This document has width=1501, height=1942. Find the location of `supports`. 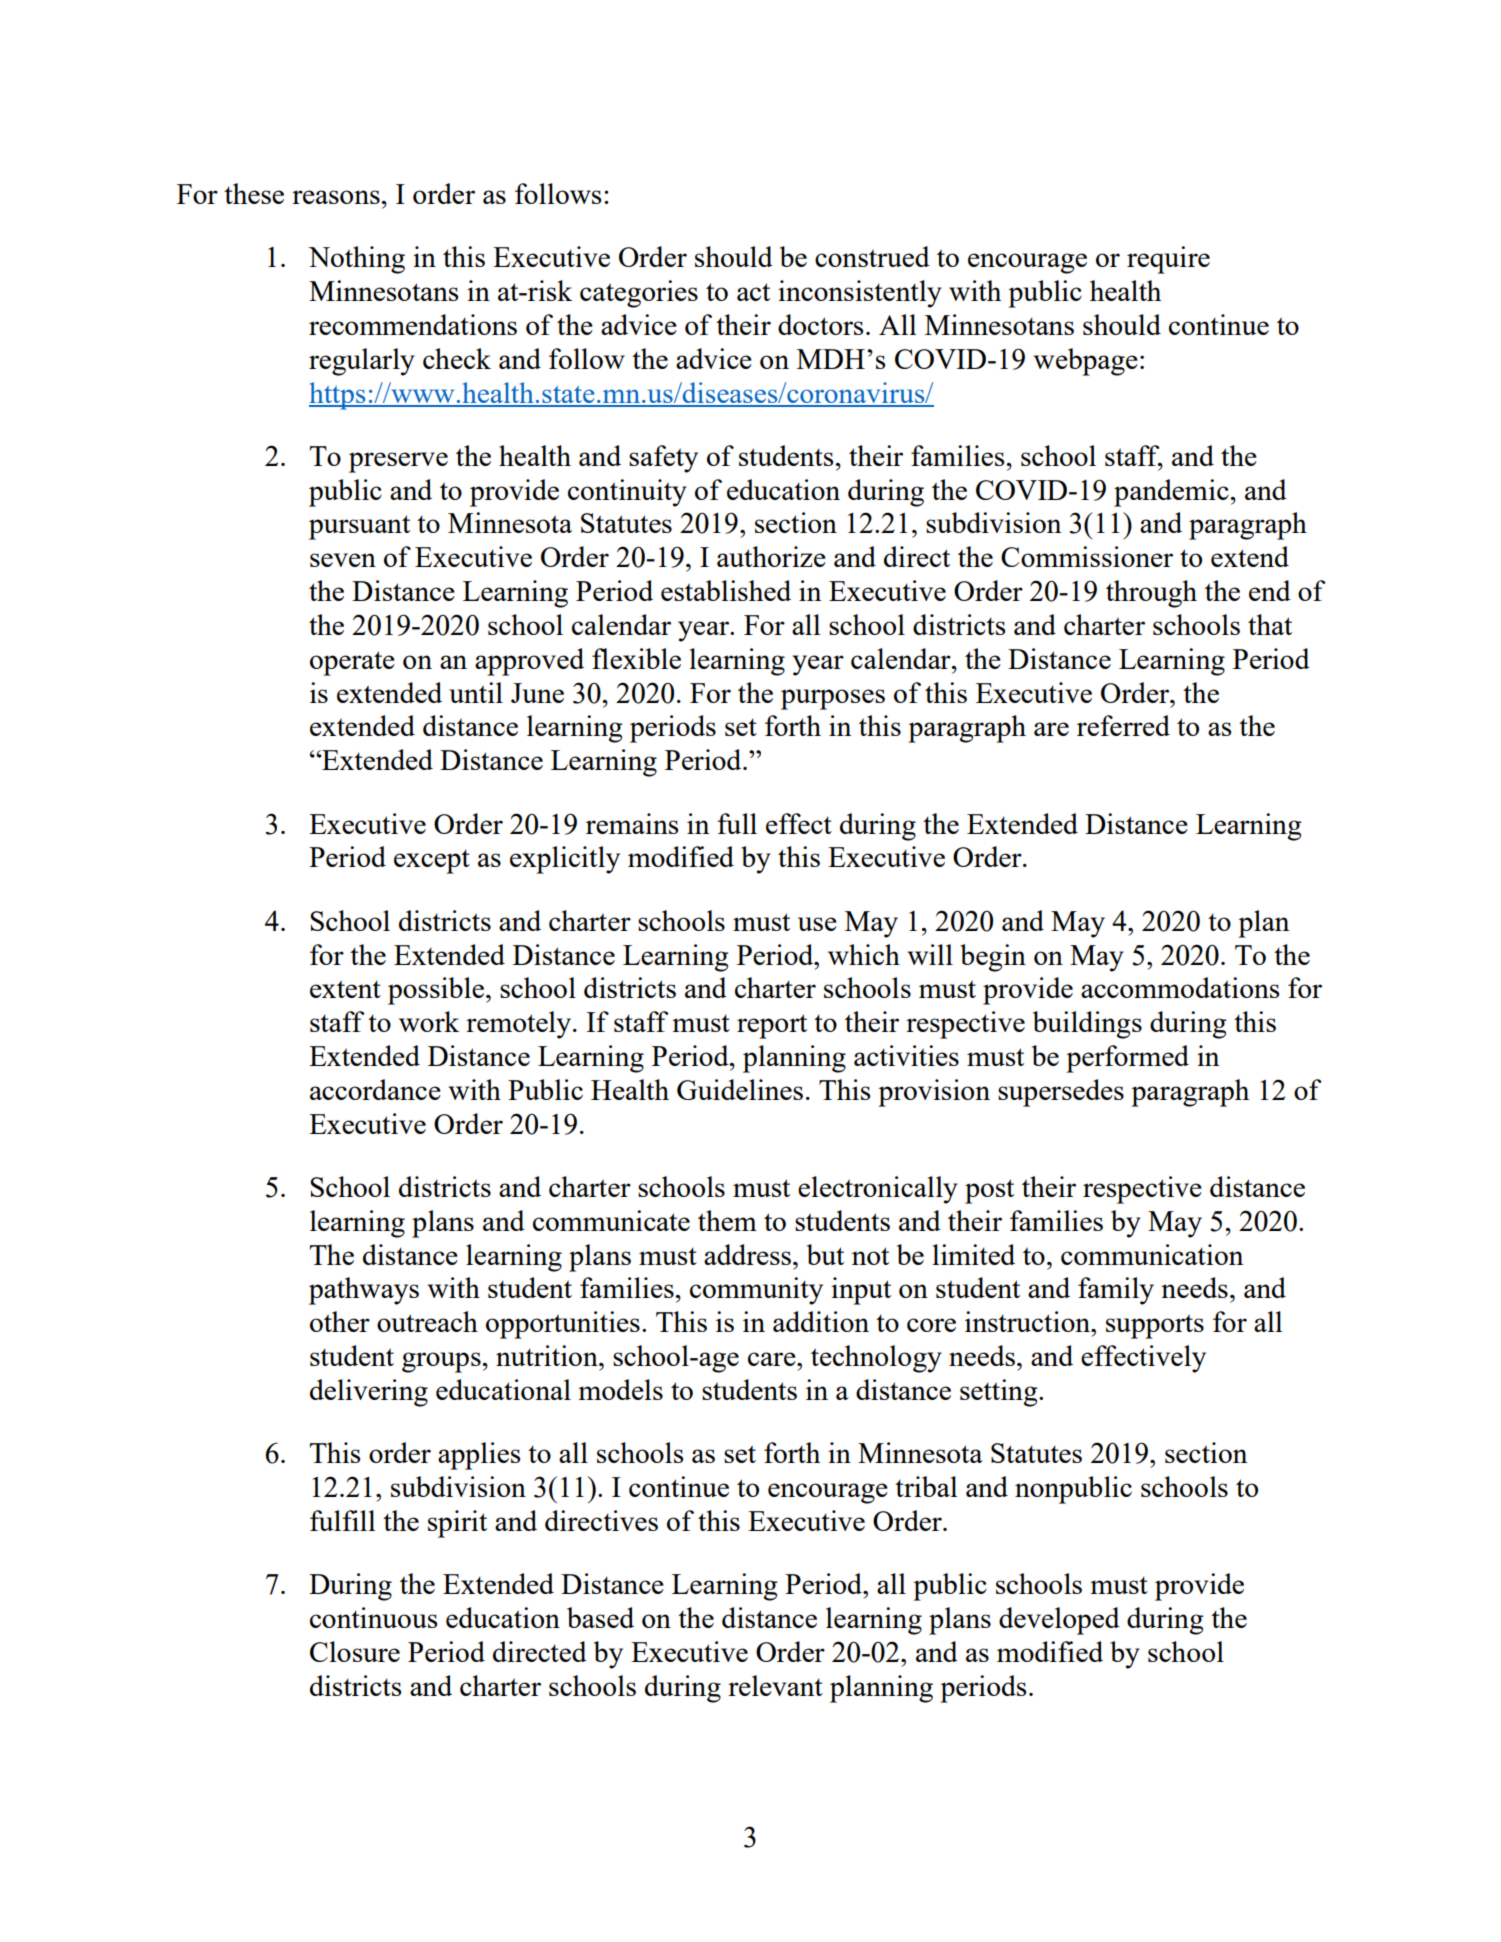

supports is located at coordinates (1155, 1327).
